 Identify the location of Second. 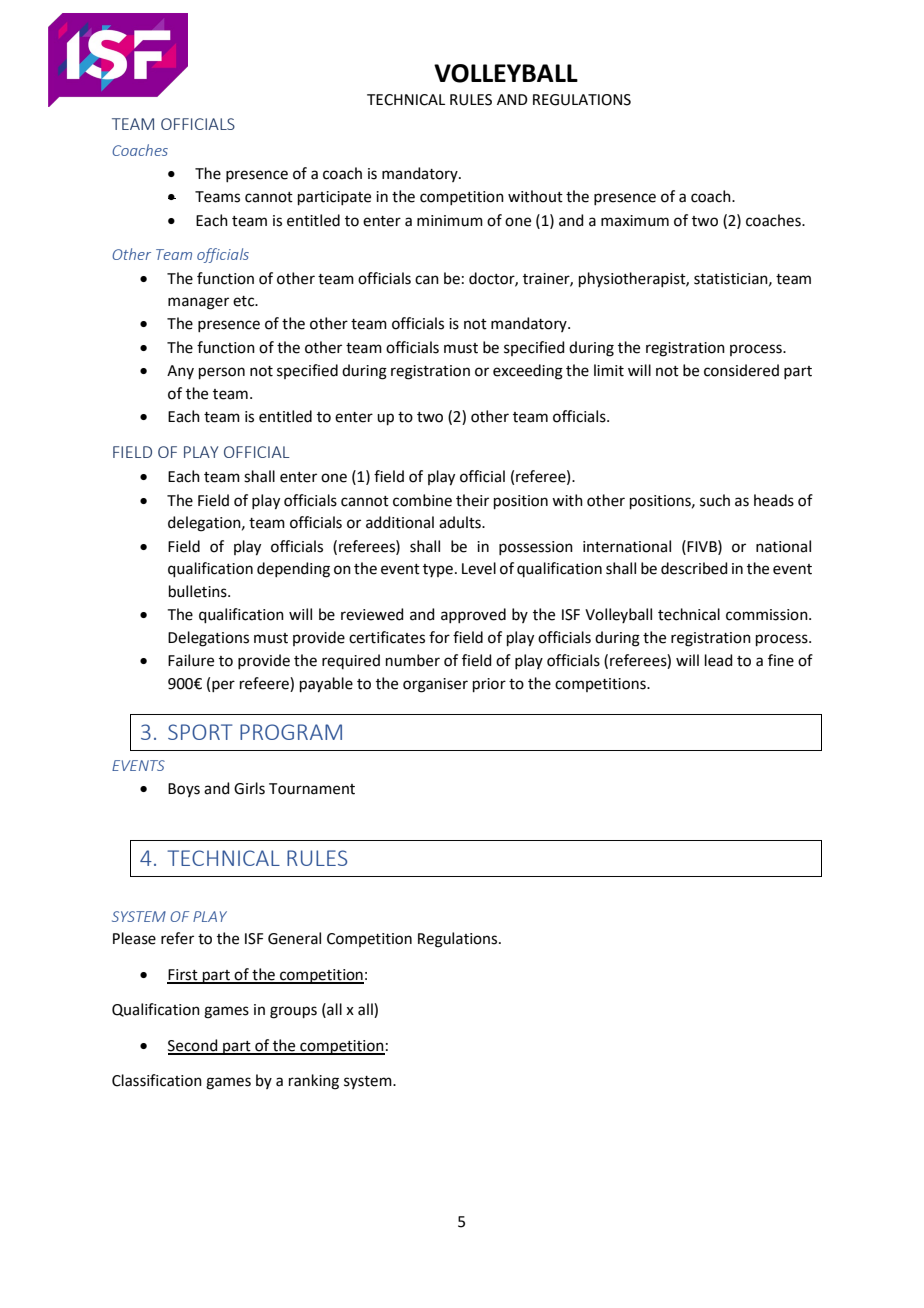
(194, 1046).
